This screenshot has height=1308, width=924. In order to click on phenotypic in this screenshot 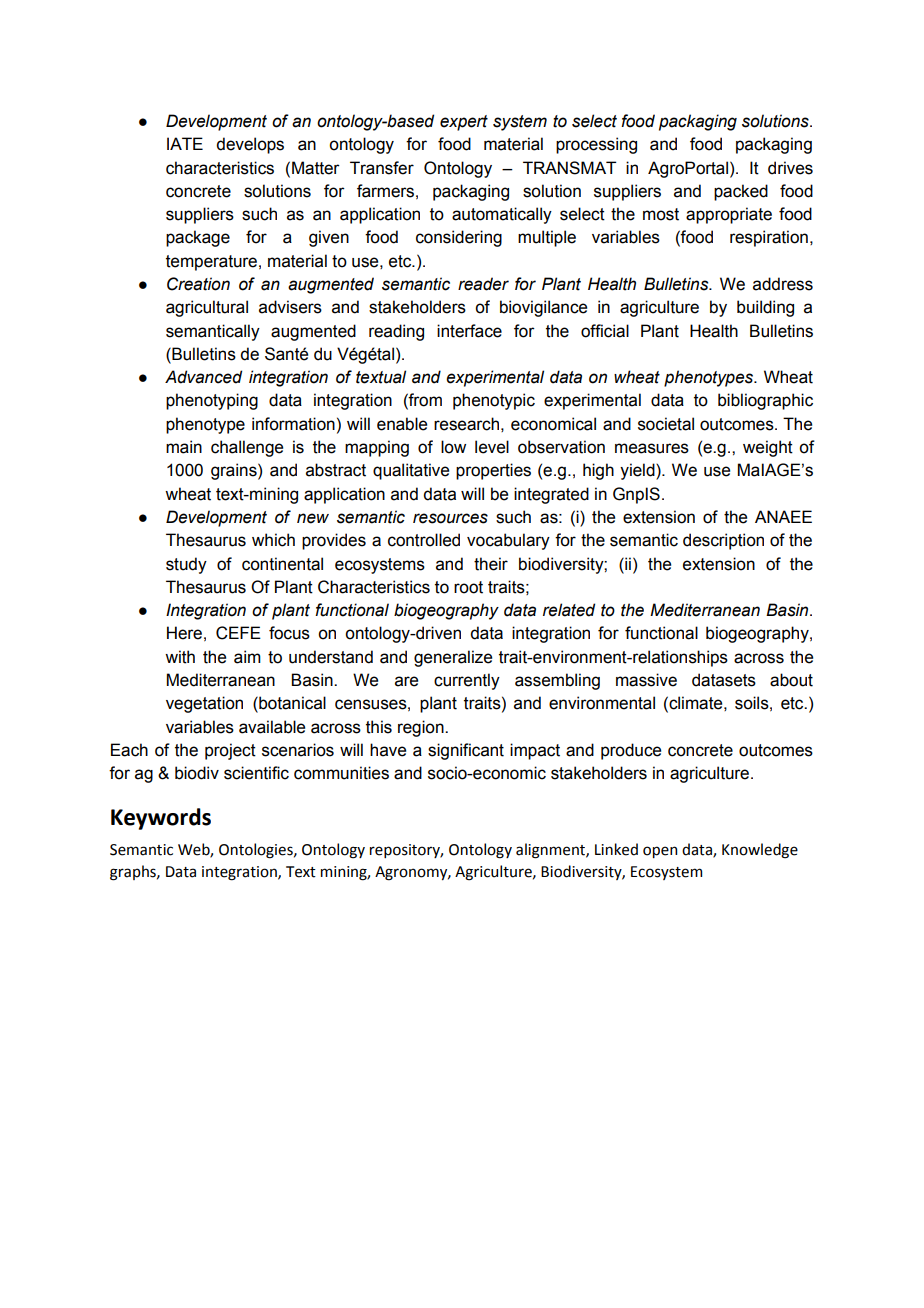, I will do `click(494, 401)`.
